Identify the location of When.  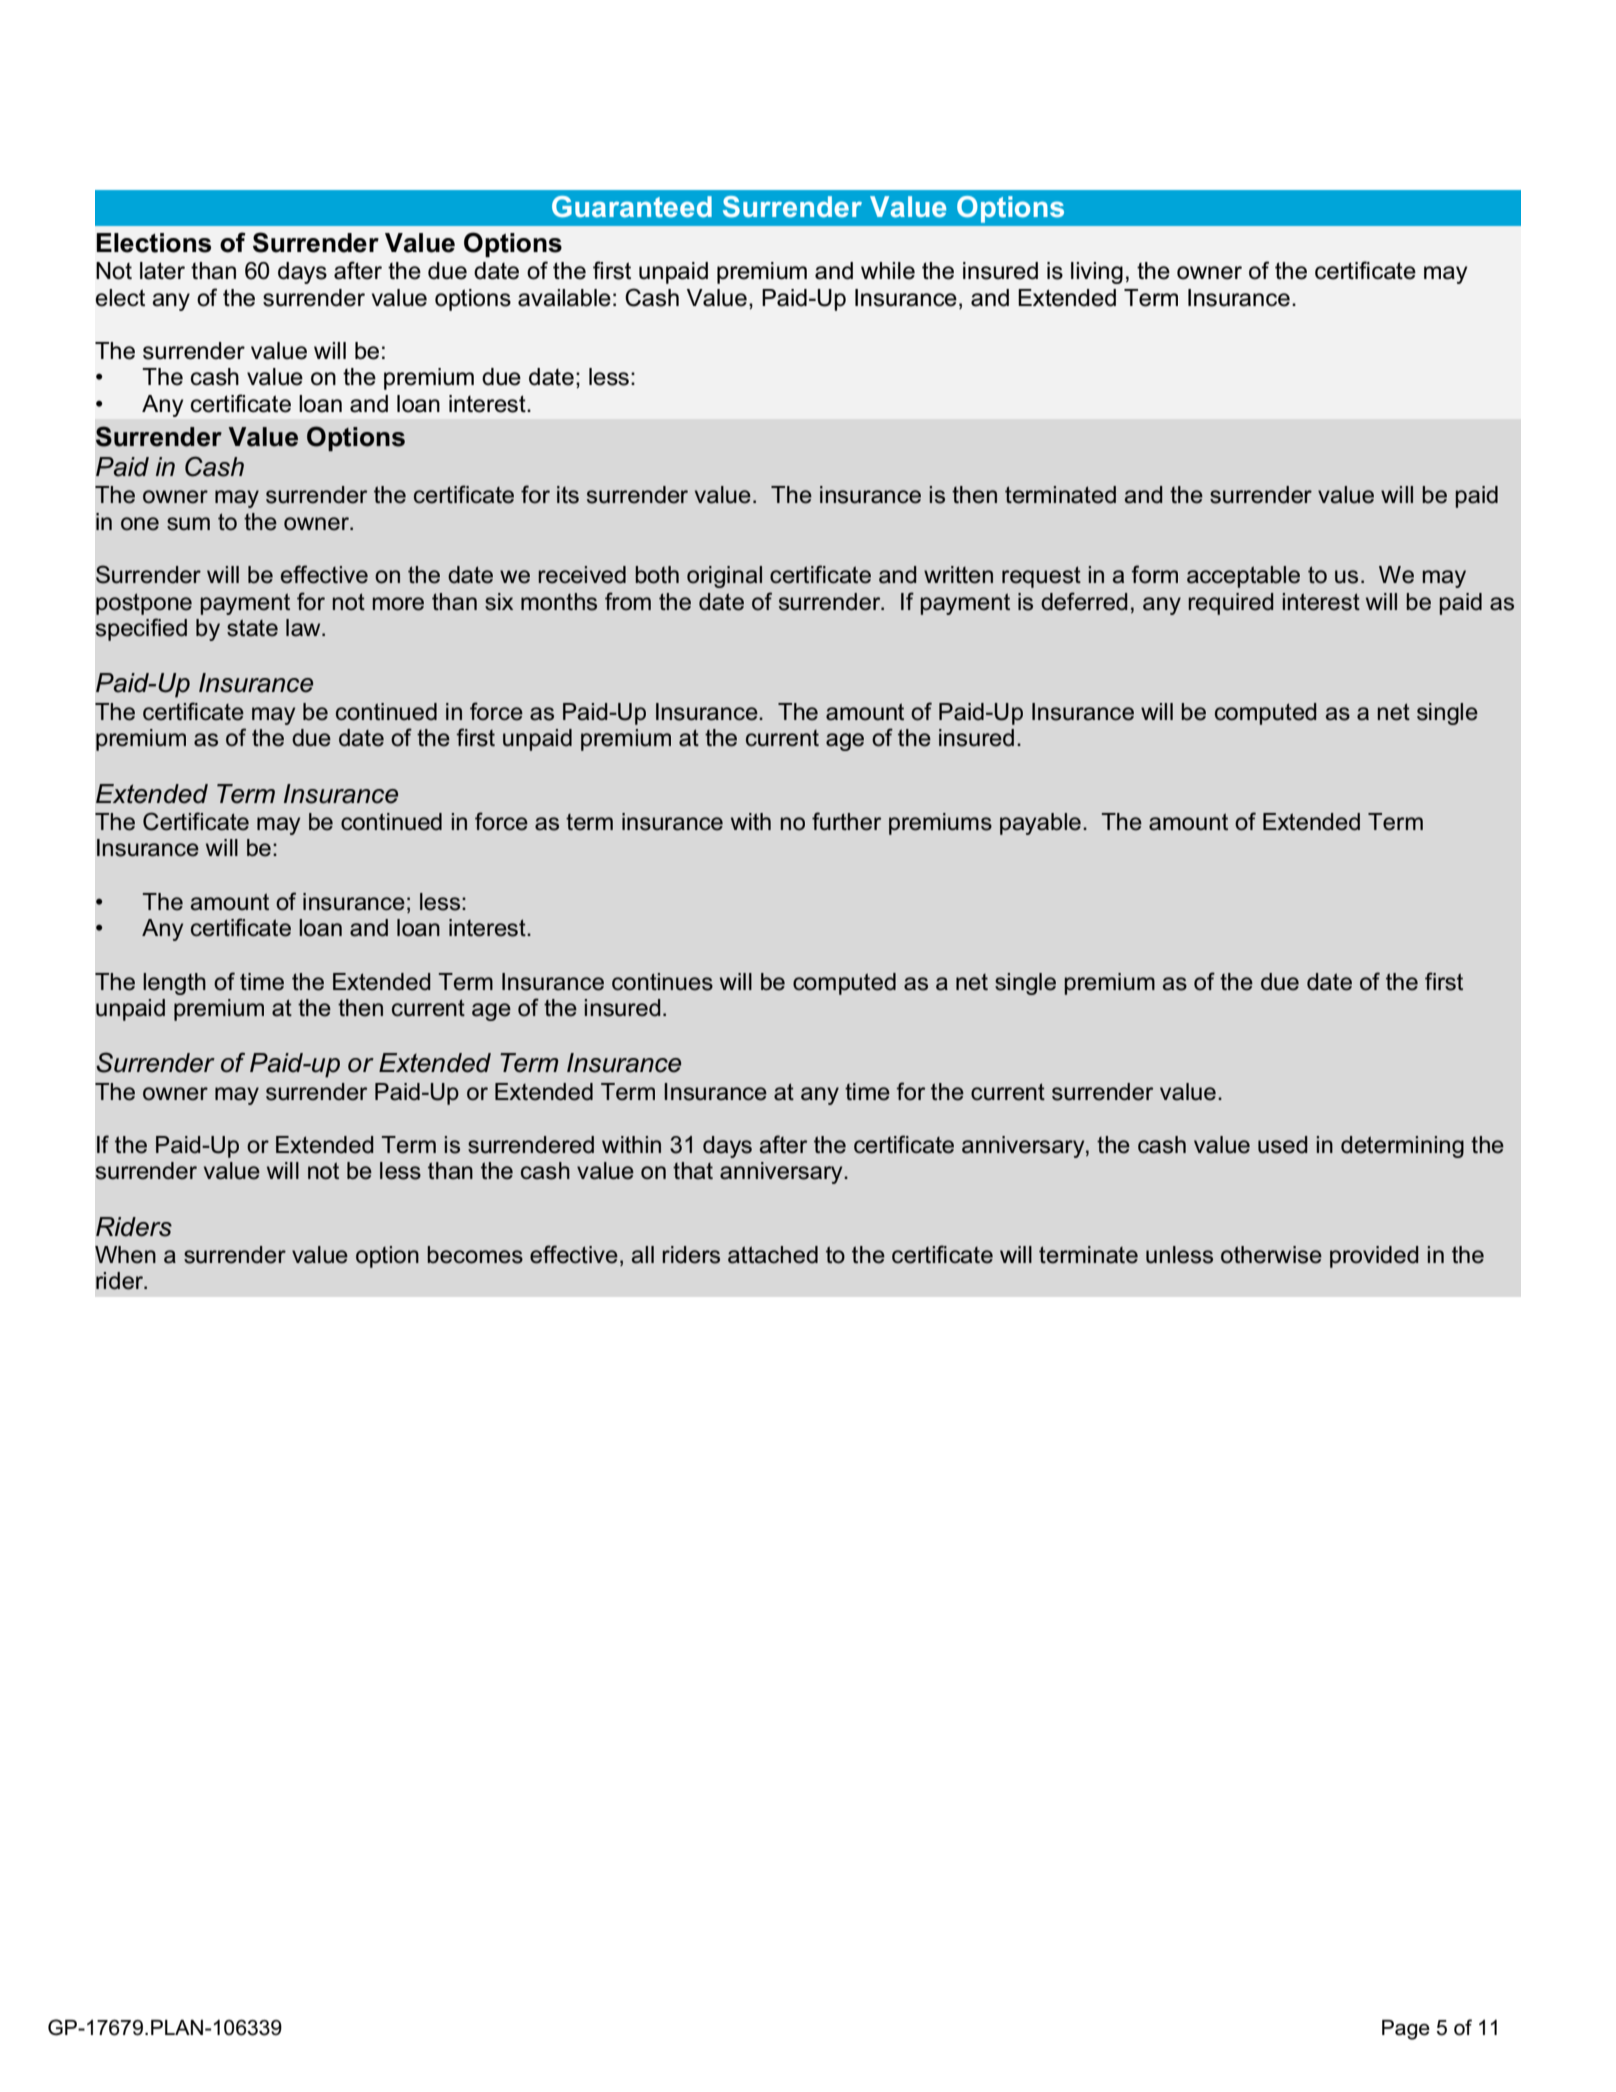
(125, 1255).
